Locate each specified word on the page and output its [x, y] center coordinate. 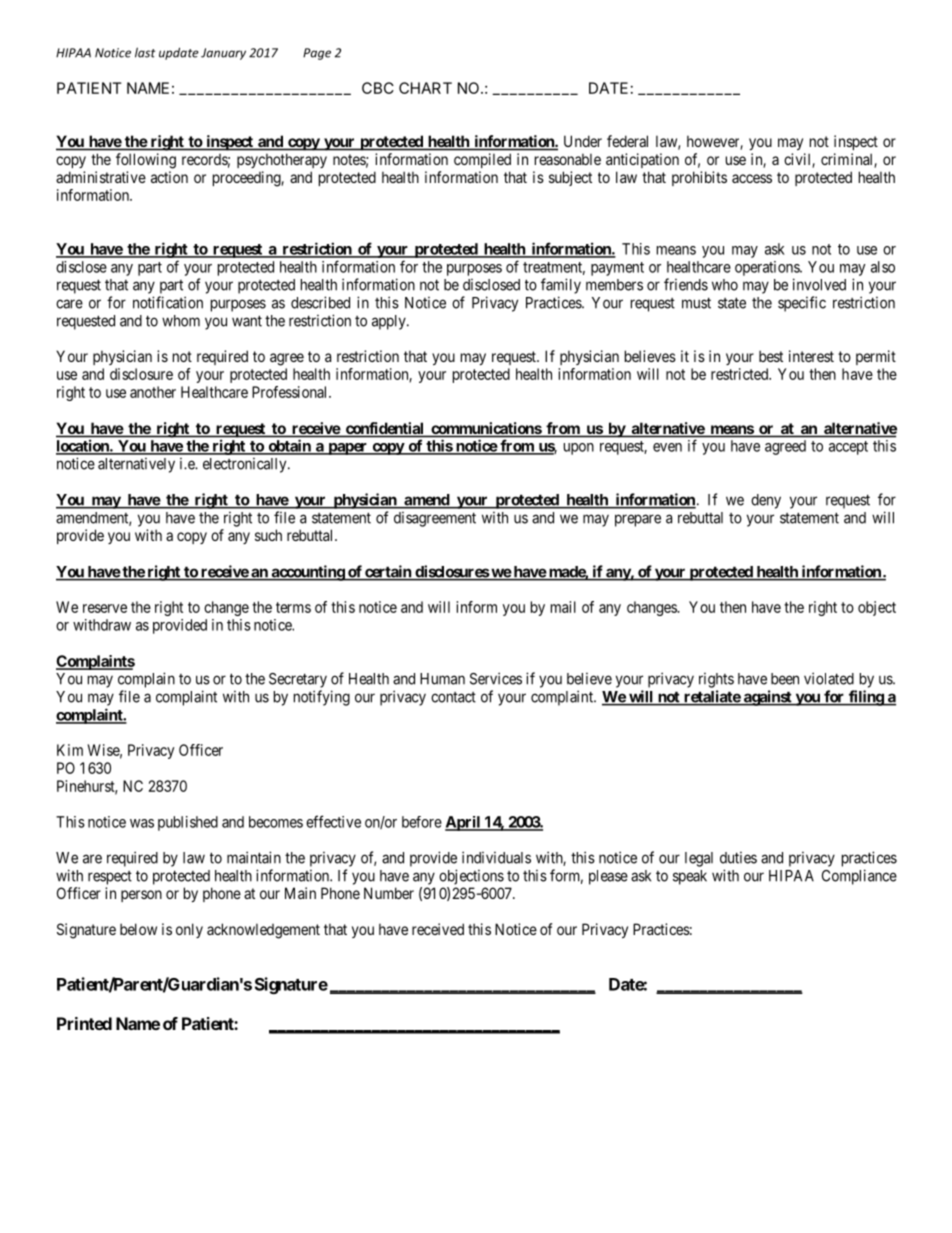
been [785, 679]
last [145, 52]
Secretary [298, 680]
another [153, 392]
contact [453, 697]
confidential [384, 429]
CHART [425, 88]
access [752, 178]
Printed [84, 1023]
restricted [741, 374]
